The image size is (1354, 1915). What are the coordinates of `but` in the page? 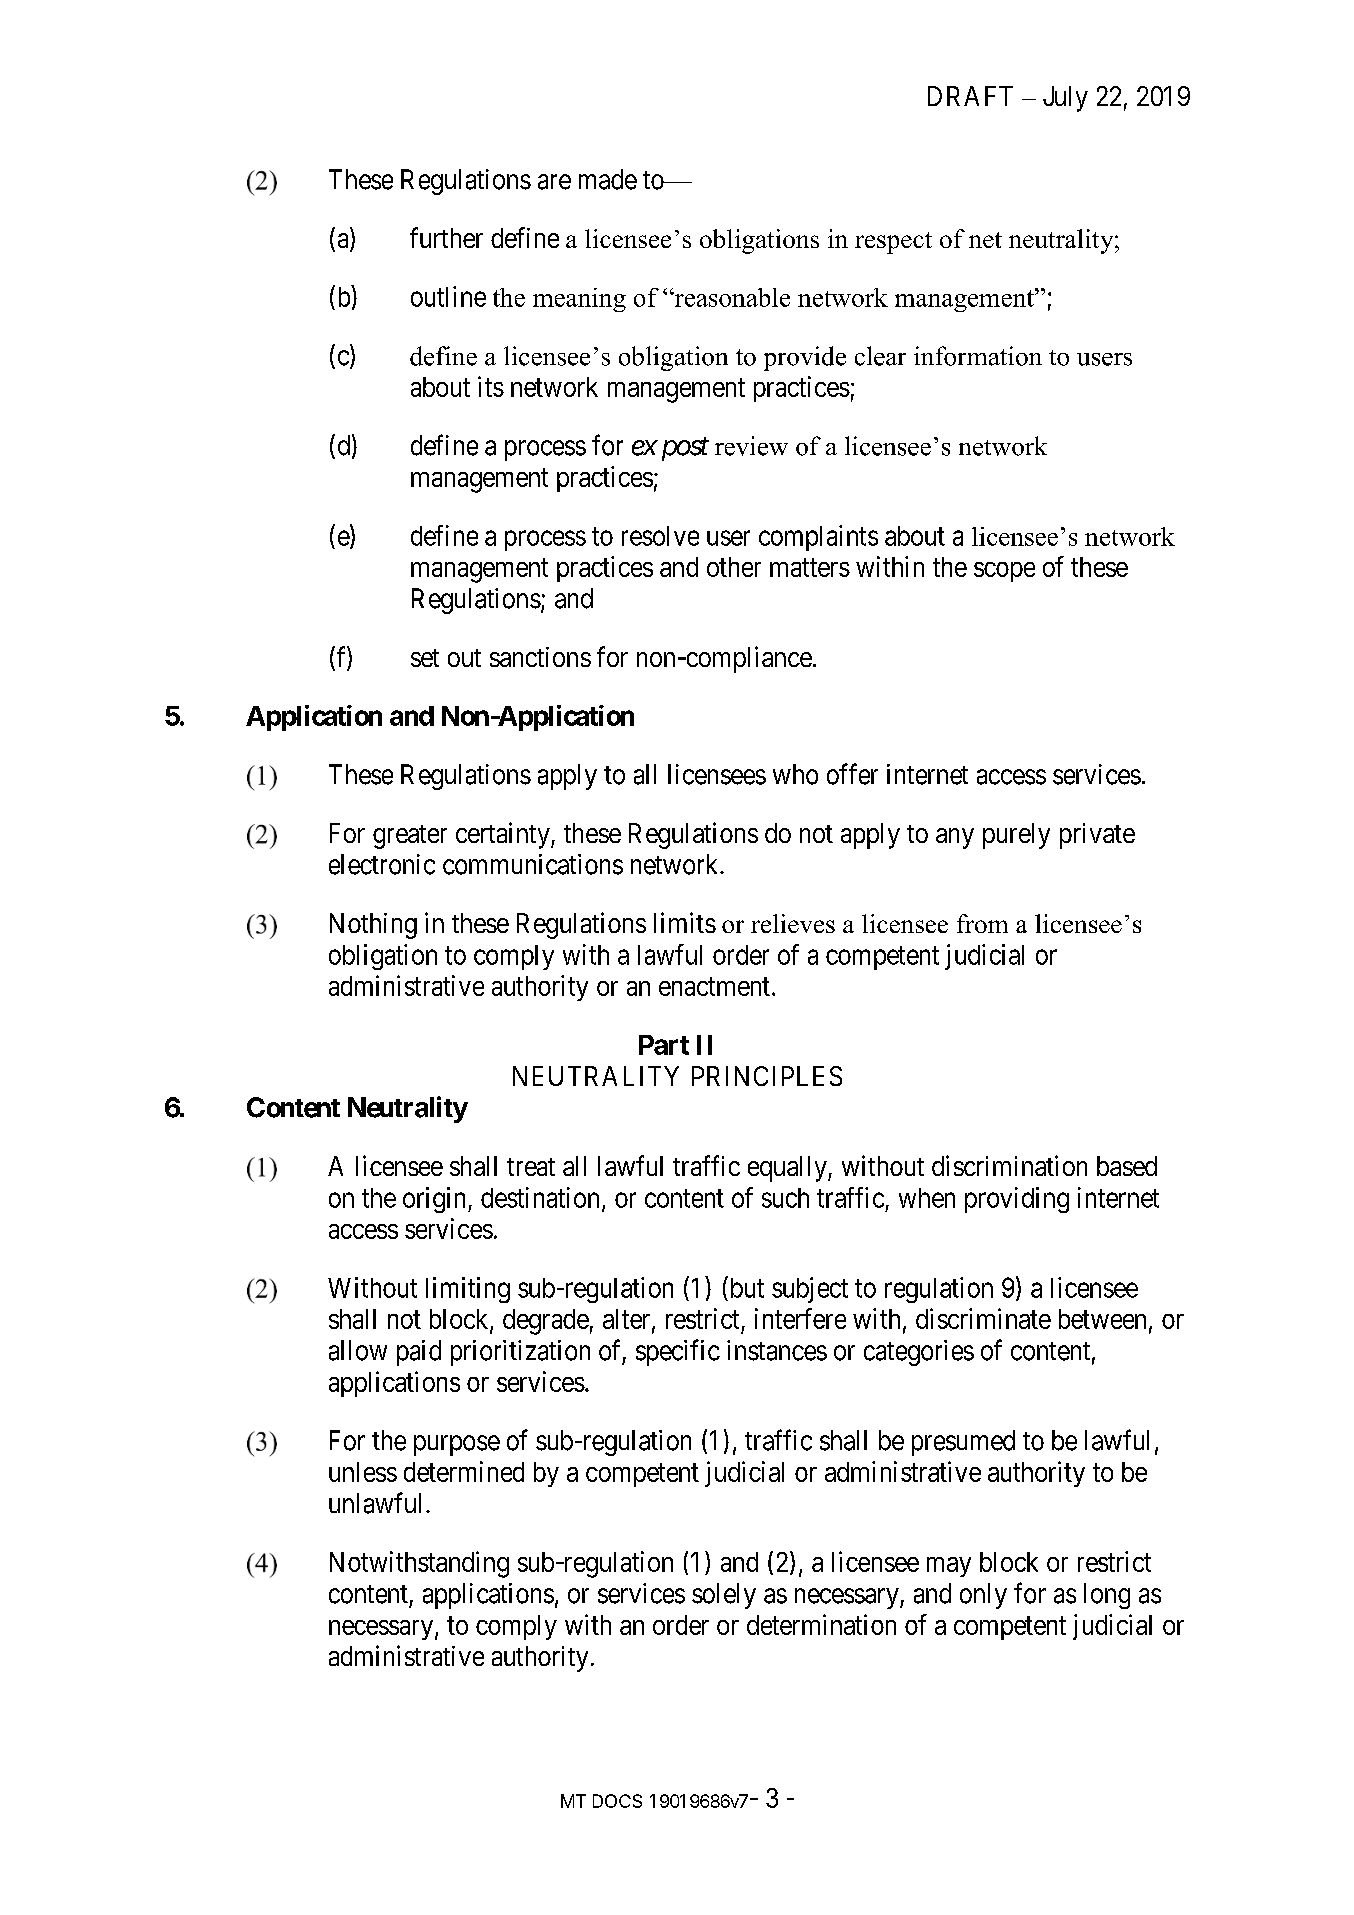 It's located at (745, 1287).
